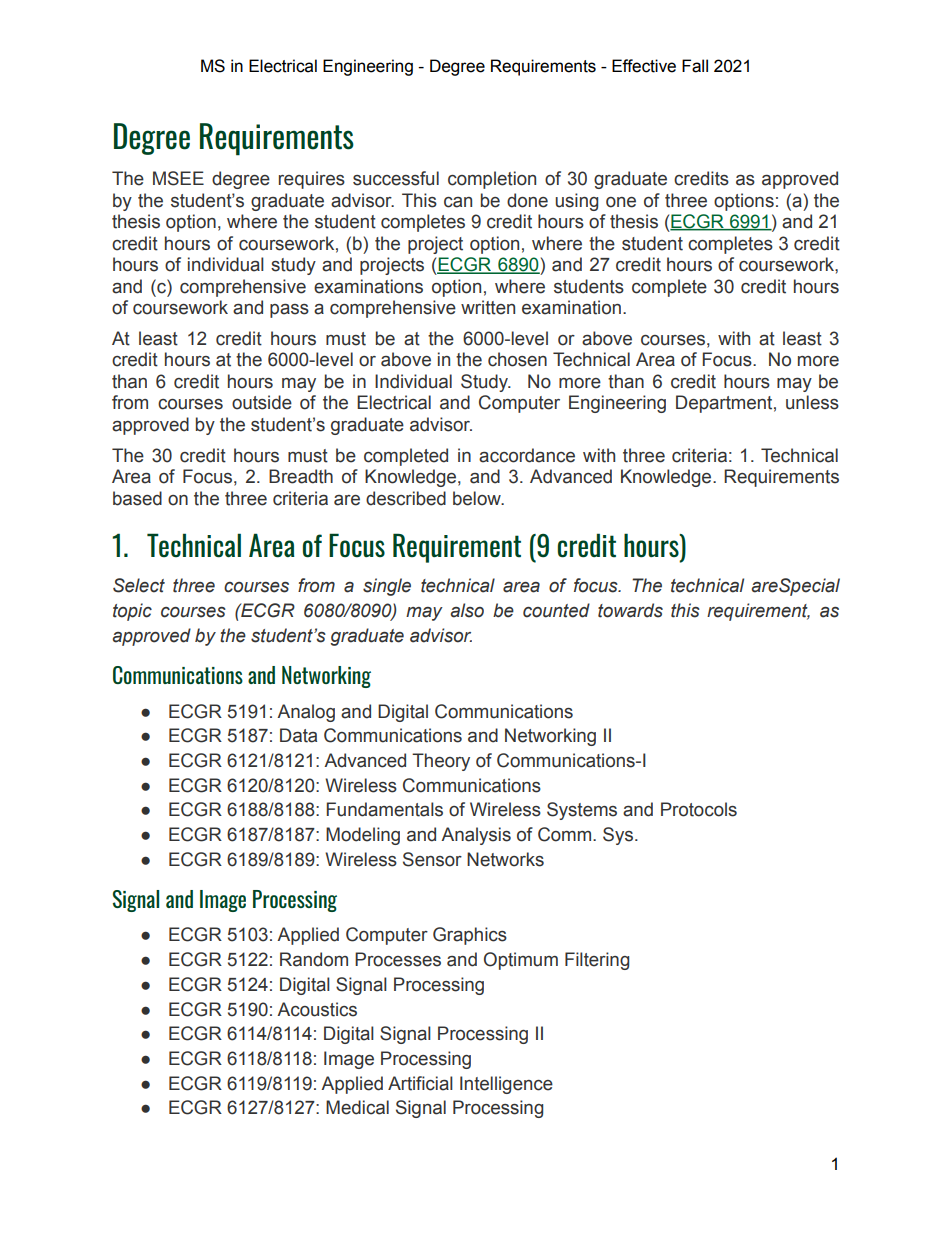 This document has height=1233, width=952. What do you see at coordinates (812, 402) in the document?
I see `unless` at bounding box center [812, 402].
